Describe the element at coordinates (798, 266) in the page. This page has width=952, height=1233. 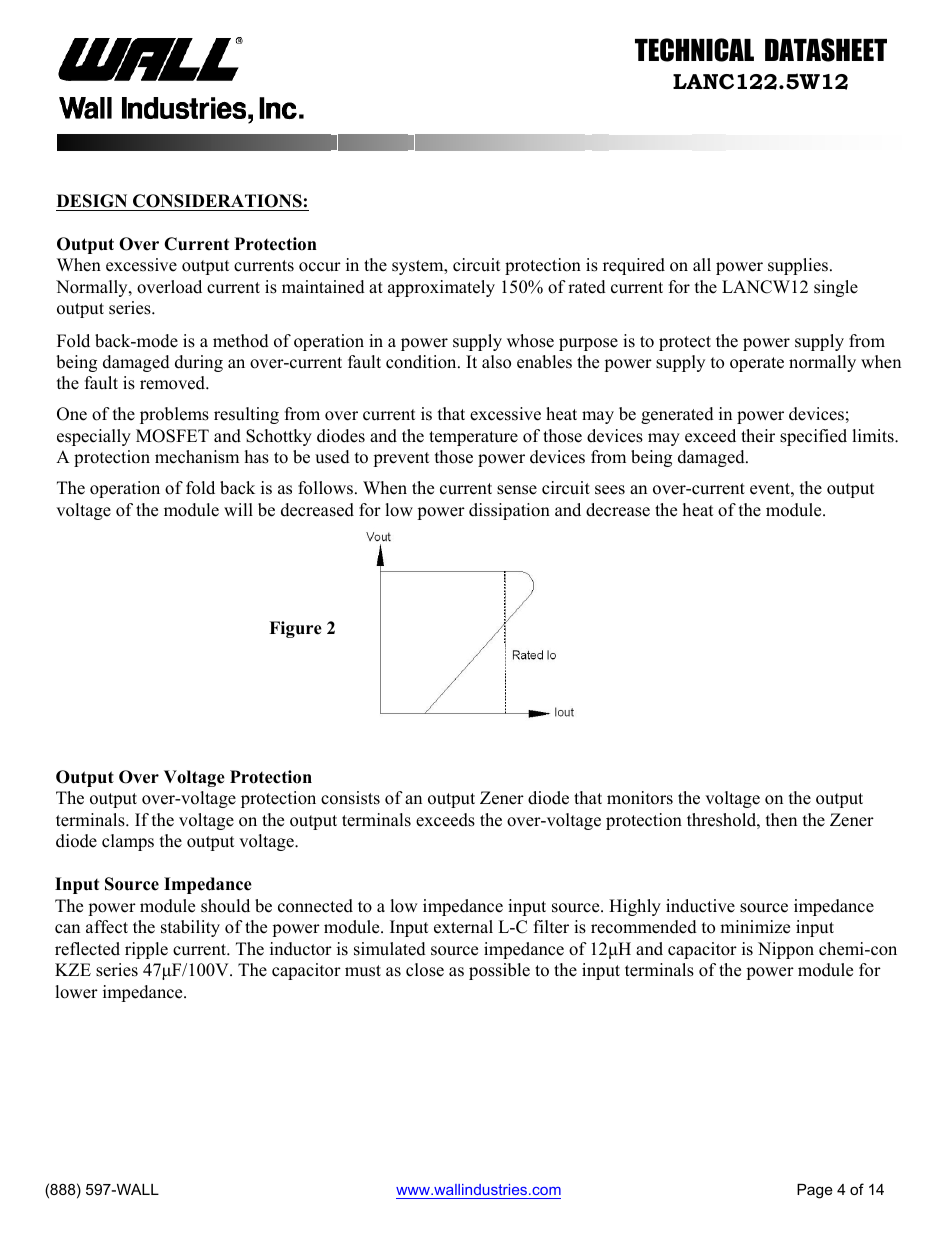
I see `supplies` at that location.
